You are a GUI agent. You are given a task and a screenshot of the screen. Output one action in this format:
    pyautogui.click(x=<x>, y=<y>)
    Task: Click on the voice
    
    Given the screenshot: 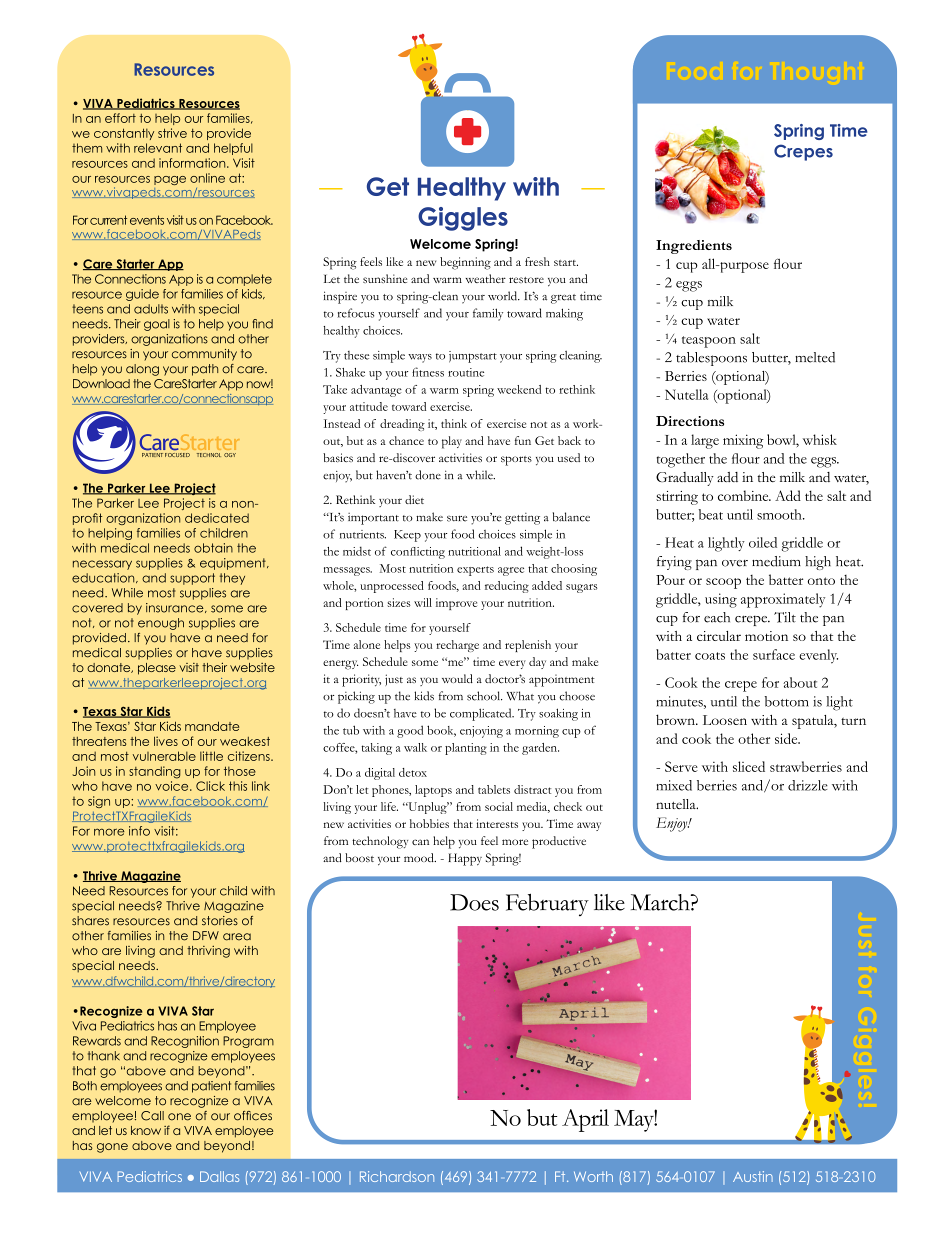 What is the action you would take?
    pyautogui.click(x=173, y=786)
